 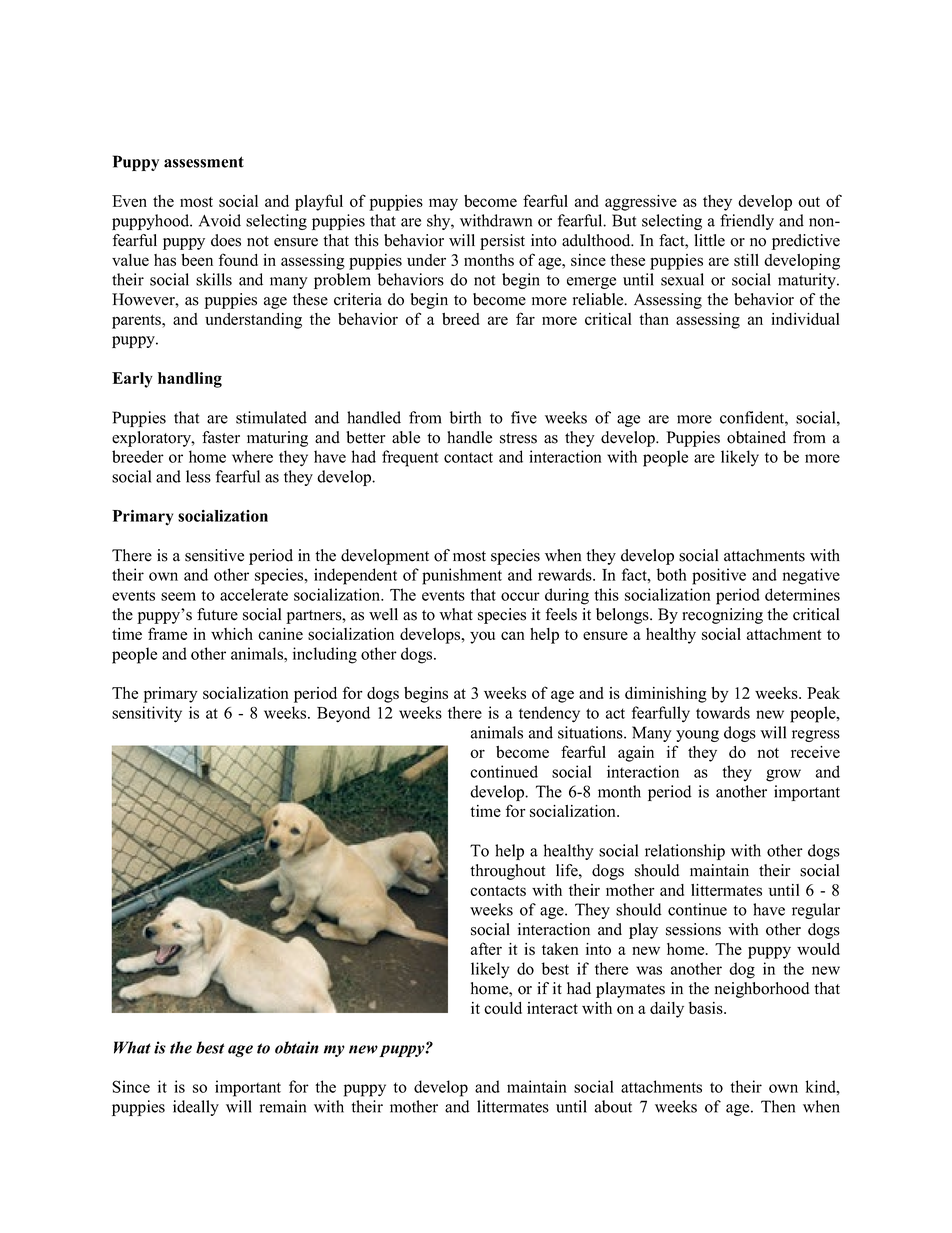 I want to click on birth, so click(x=465, y=417).
